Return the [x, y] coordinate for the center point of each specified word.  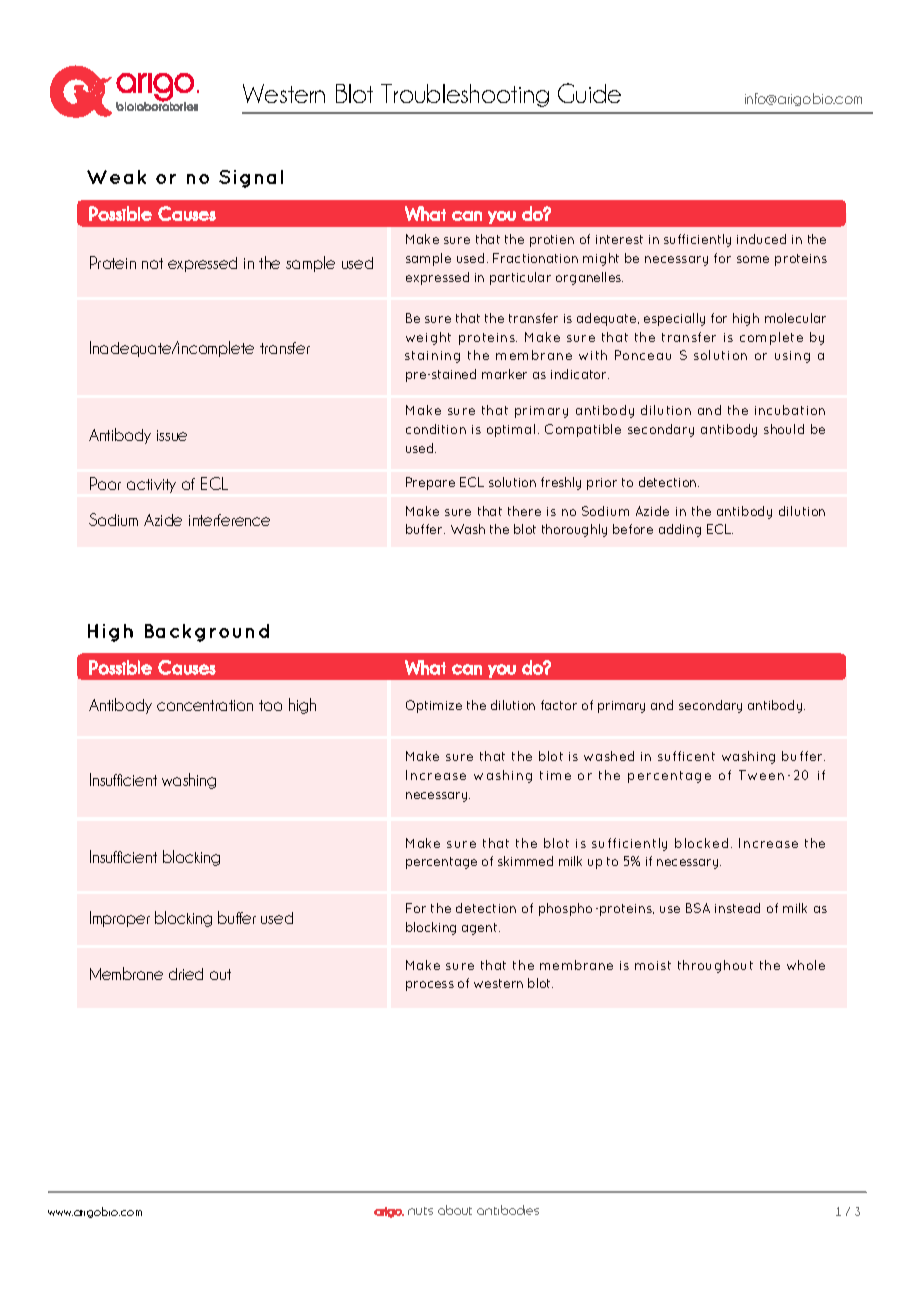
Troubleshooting [465, 95]
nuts [420, 1211]
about [455, 1210]
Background [207, 633]
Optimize [434, 706]
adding [680, 530]
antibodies [508, 1210]
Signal [251, 179]
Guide [589, 93]
